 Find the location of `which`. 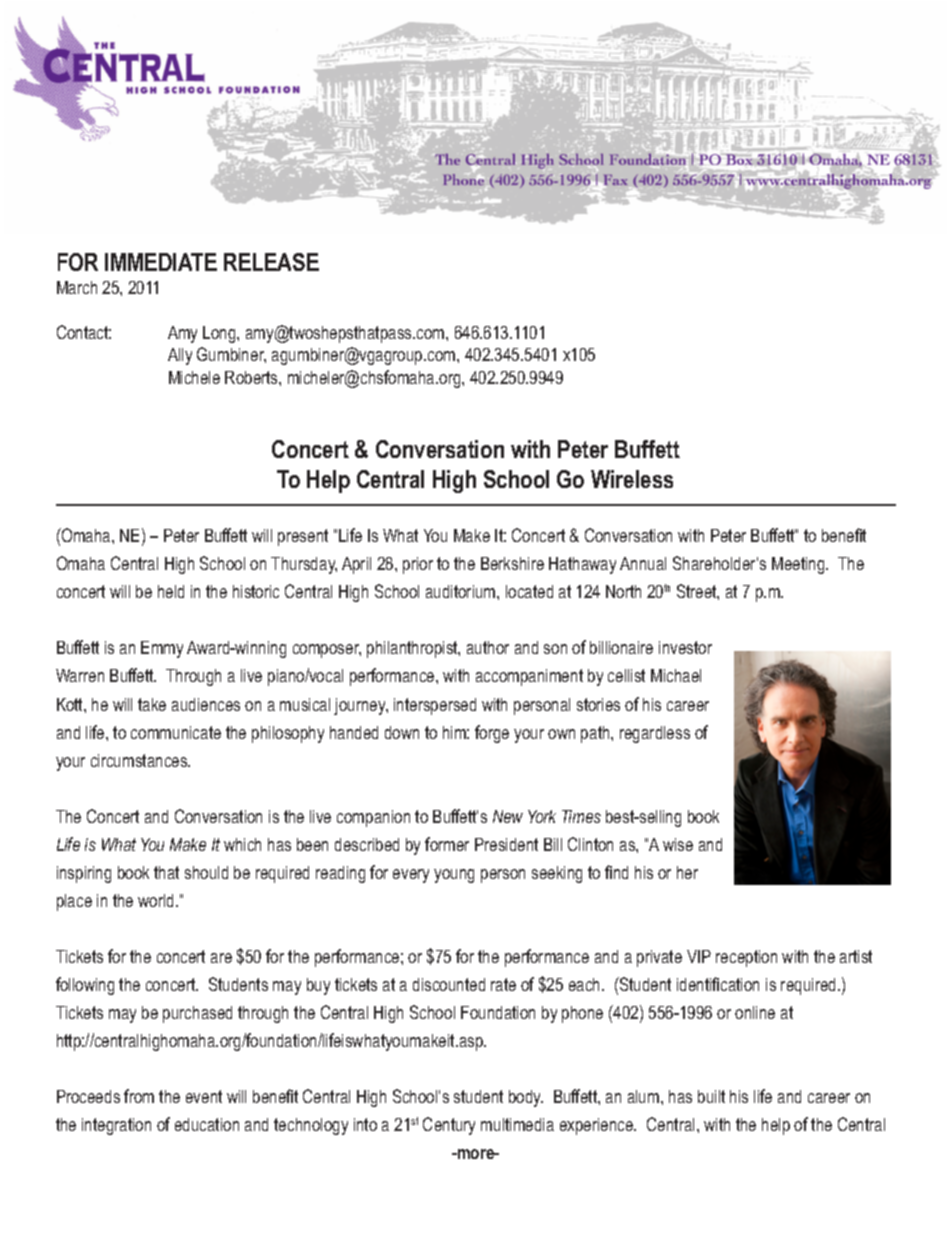

which is located at coordinates (242, 844).
